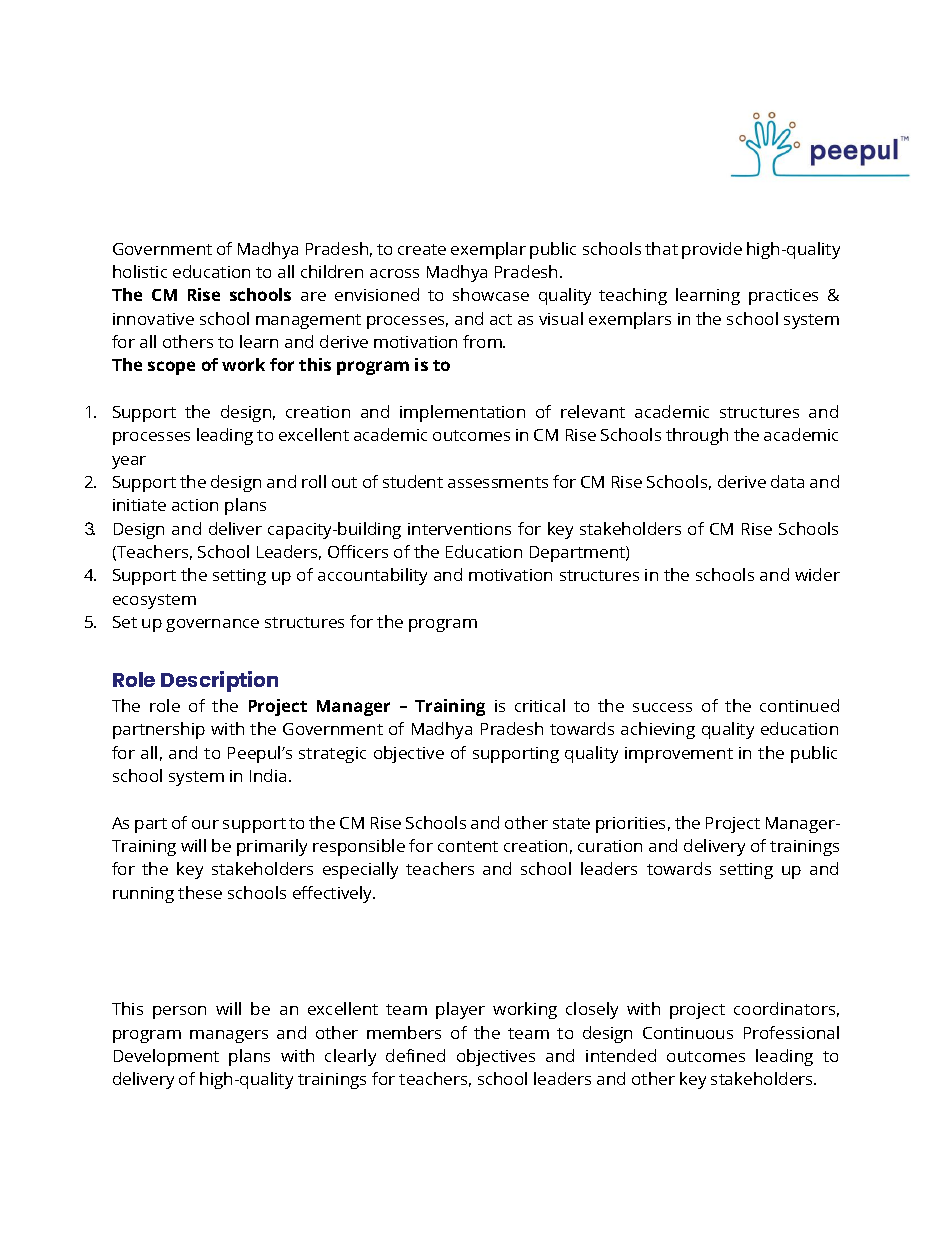 The image size is (952, 1233). What do you see at coordinates (195, 505) in the screenshot?
I see `action` at bounding box center [195, 505].
